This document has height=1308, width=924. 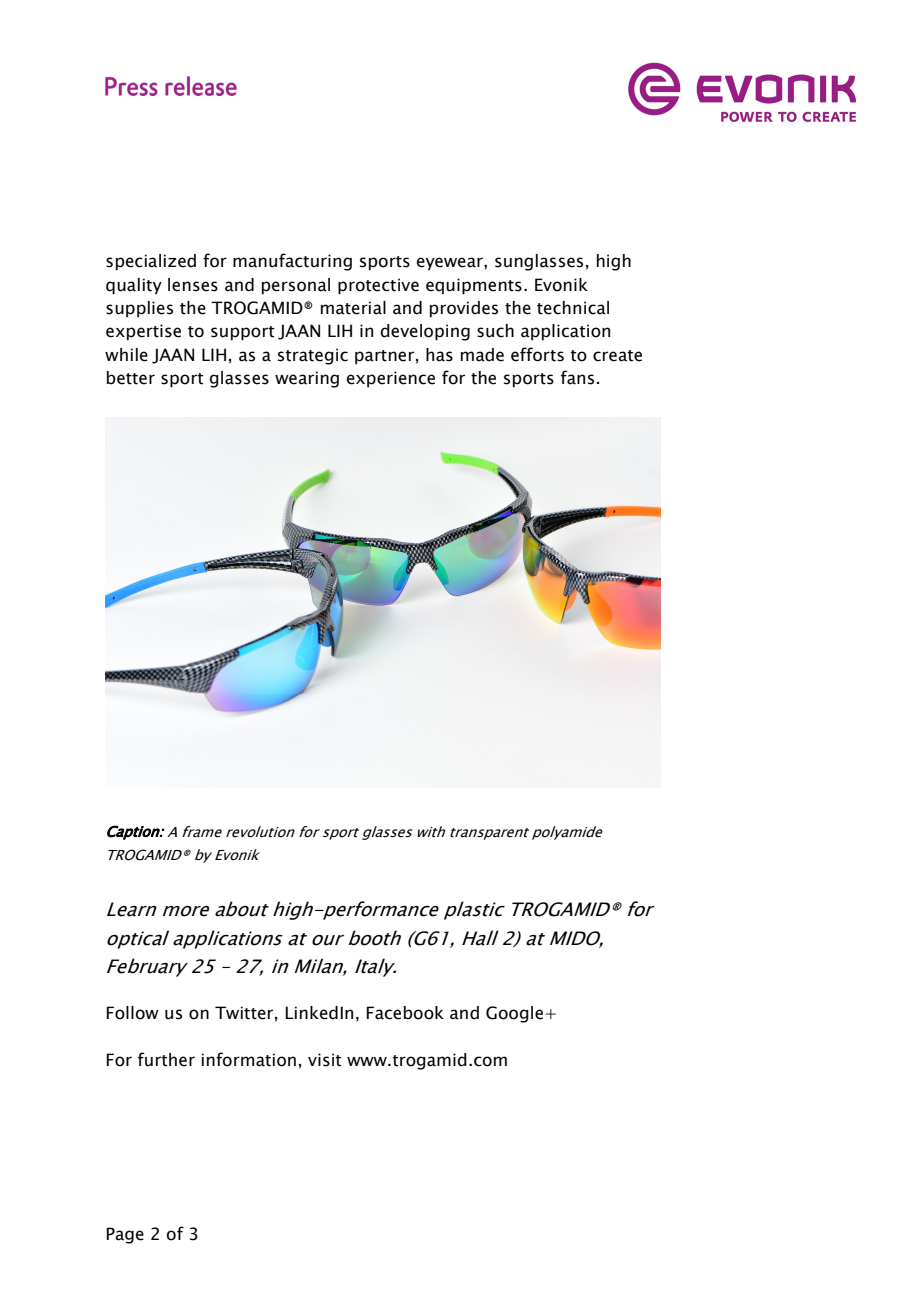 I want to click on technical, so click(x=573, y=308).
